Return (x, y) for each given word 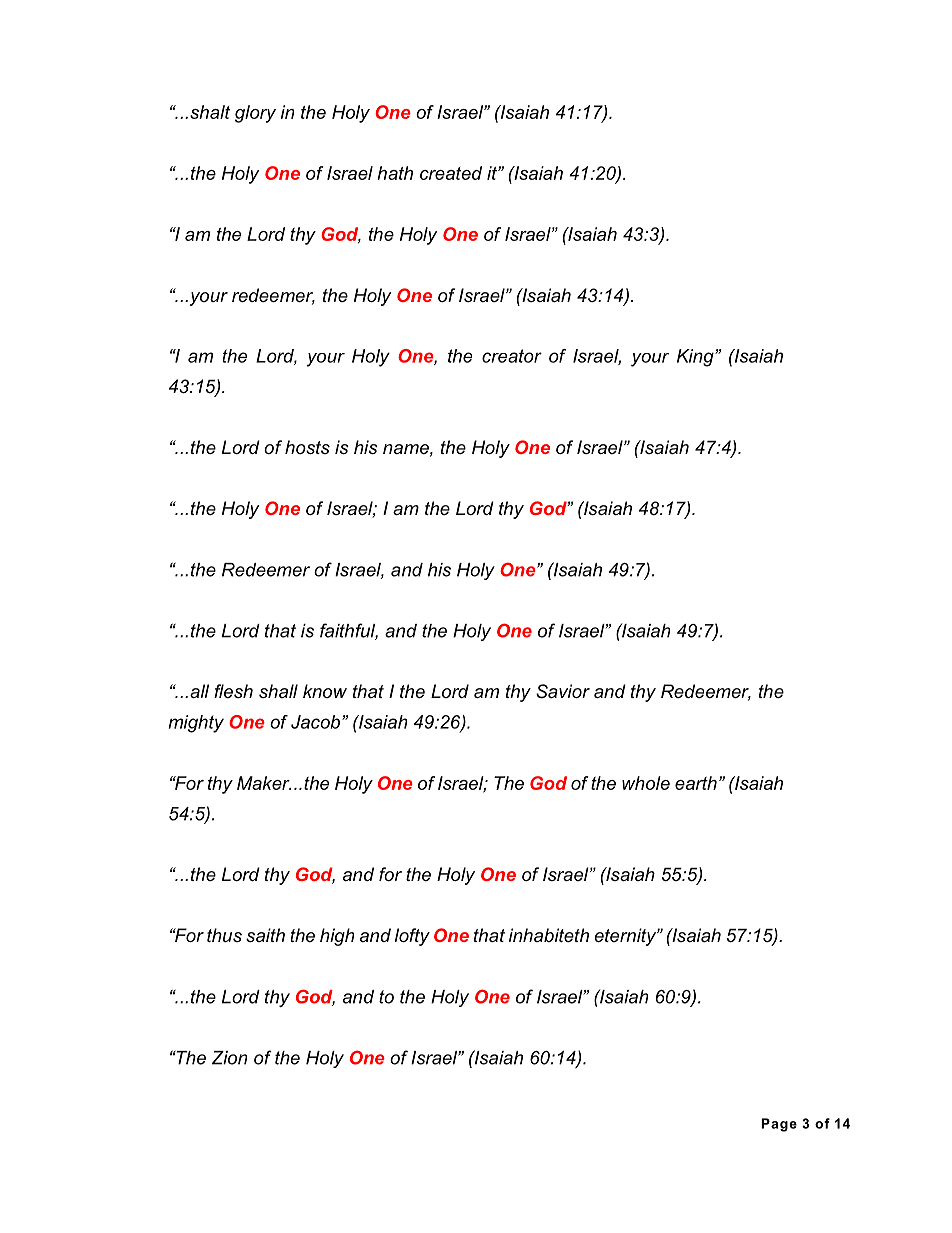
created (451, 173)
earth (696, 783)
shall (278, 691)
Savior (563, 691)
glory (255, 114)
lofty (412, 937)
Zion (229, 1058)
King (696, 358)
